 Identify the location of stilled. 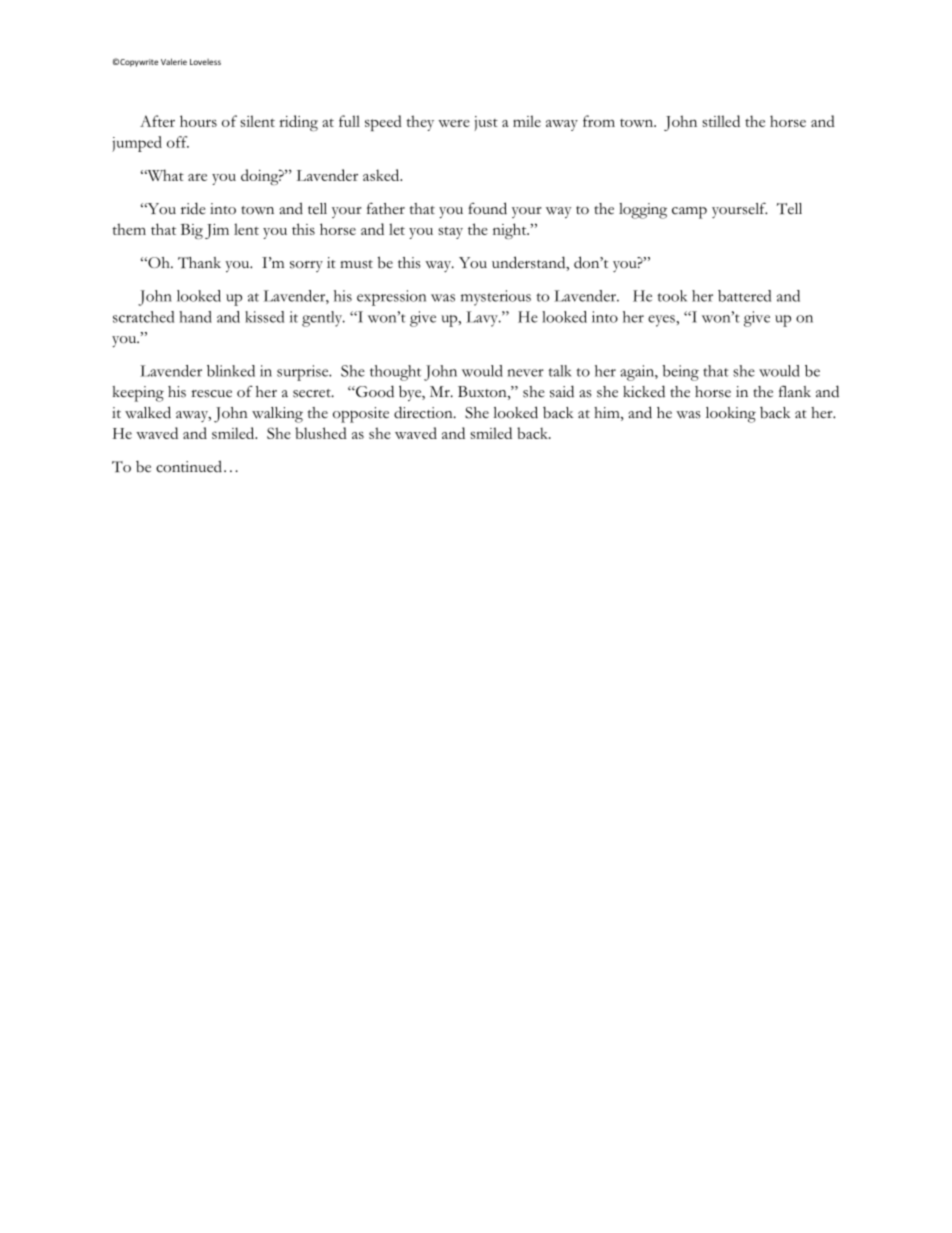
(721, 121).
